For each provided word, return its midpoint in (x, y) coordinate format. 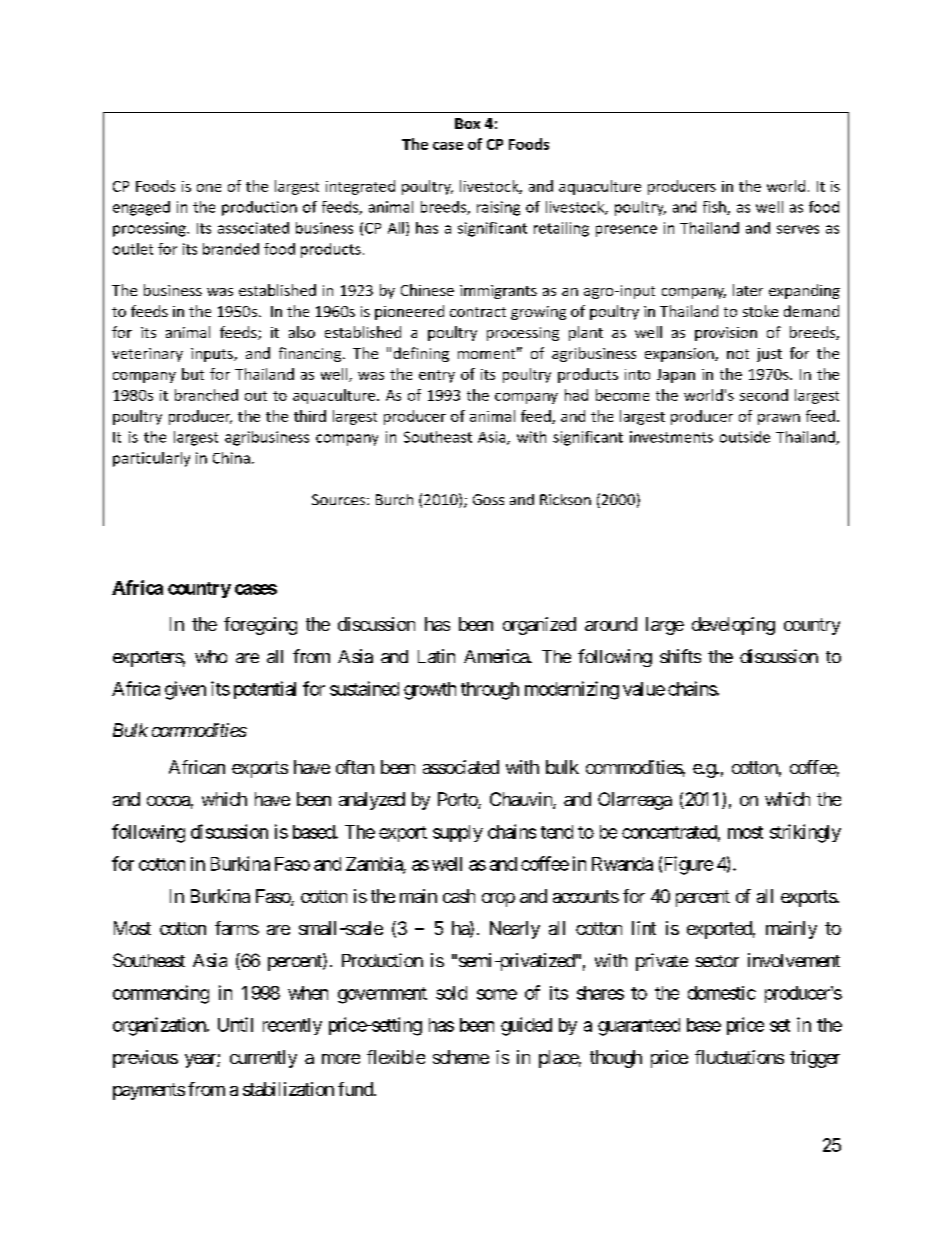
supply (458, 833)
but (193, 374)
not (738, 354)
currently (263, 1059)
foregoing (260, 626)
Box (467, 123)
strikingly (805, 833)
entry (437, 376)
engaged (141, 208)
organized (539, 626)
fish (715, 208)
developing (733, 626)
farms (237, 928)
